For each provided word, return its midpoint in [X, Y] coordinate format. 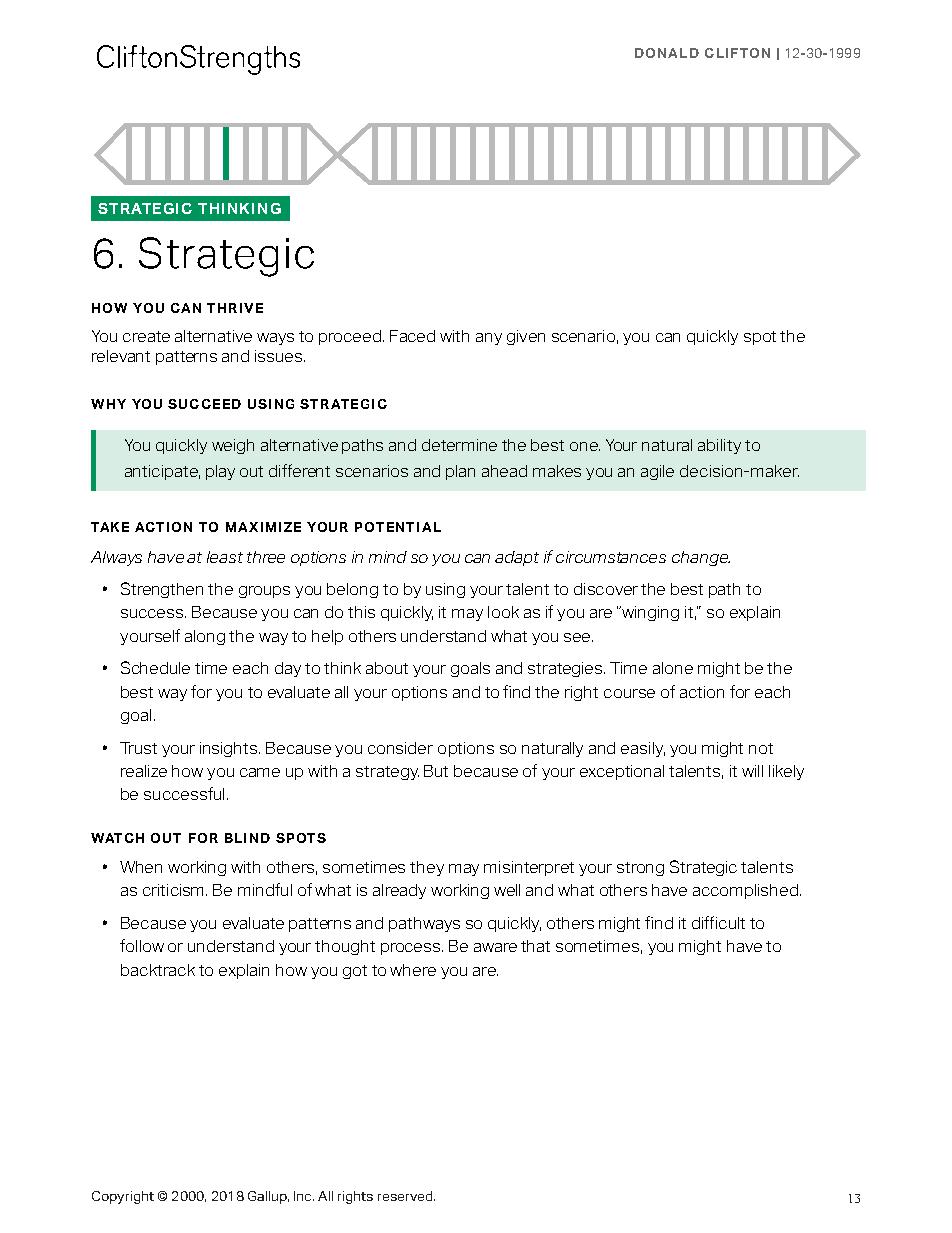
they [427, 868]
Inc [304, 1196]
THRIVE [235, 308]
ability [719, 446]
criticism [175, 890]
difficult [718, 922]
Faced [412, 336]
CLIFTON [737, 53]
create [146, 336]
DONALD [667, 53]
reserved [406, 1196]
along [205, 637]
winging [649, 613]
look [503, 612]
